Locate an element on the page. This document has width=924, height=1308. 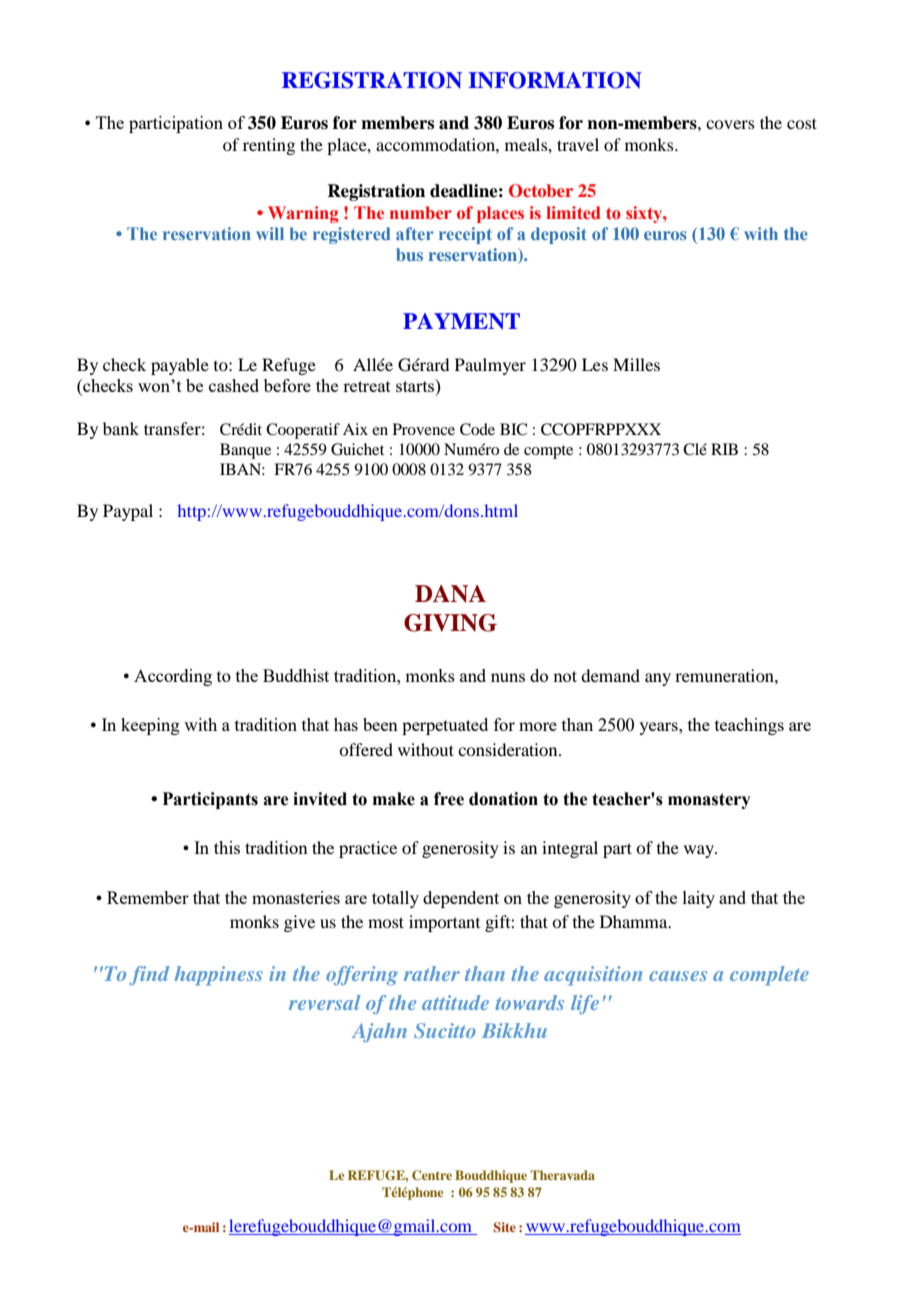
free is located at coordinates (449, 799).
